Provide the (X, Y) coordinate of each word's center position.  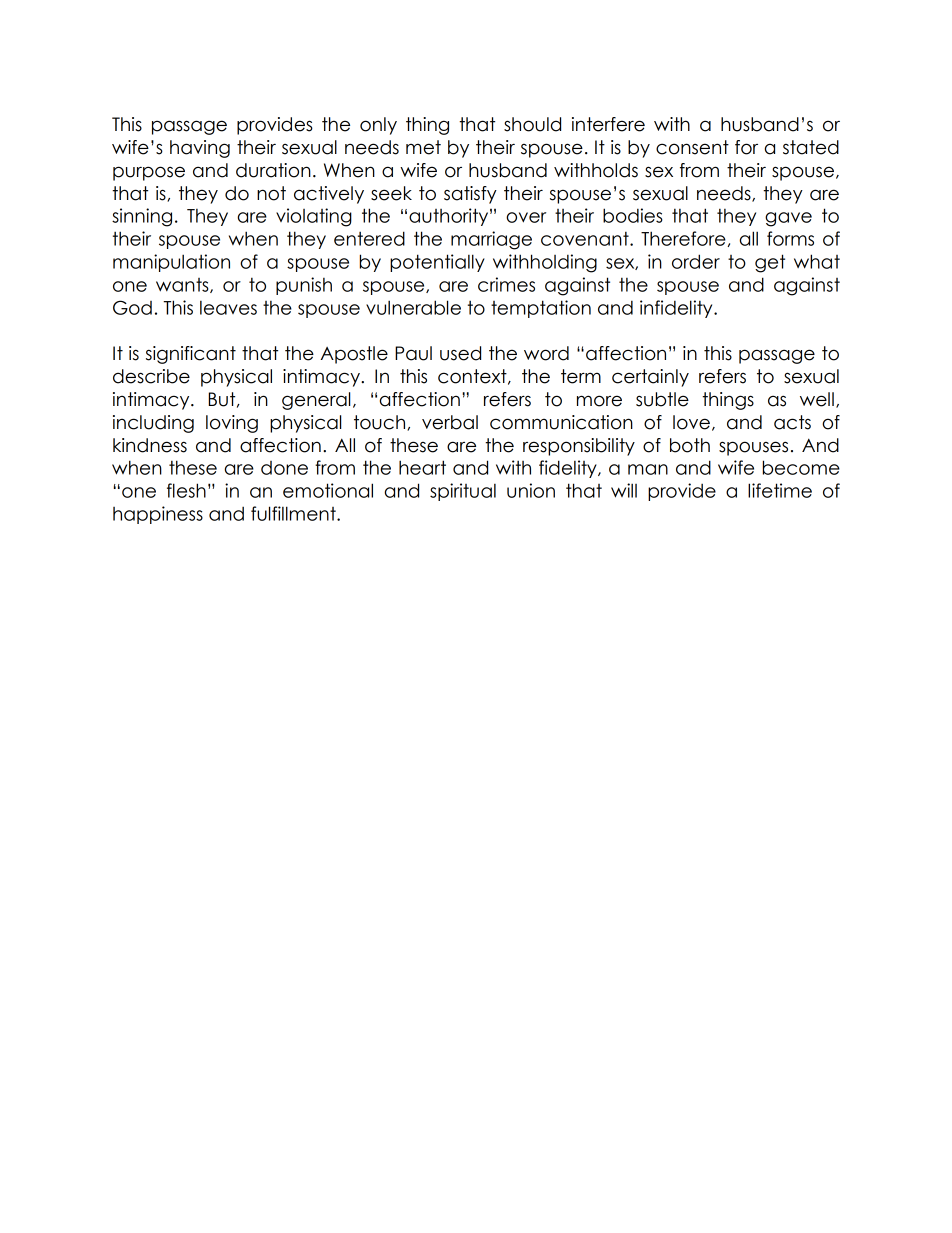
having (200, 149)
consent (692, 147)
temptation (541, 309)
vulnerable (413, 307)
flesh (186, 490)
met (423, 147)
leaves (228, 308)
